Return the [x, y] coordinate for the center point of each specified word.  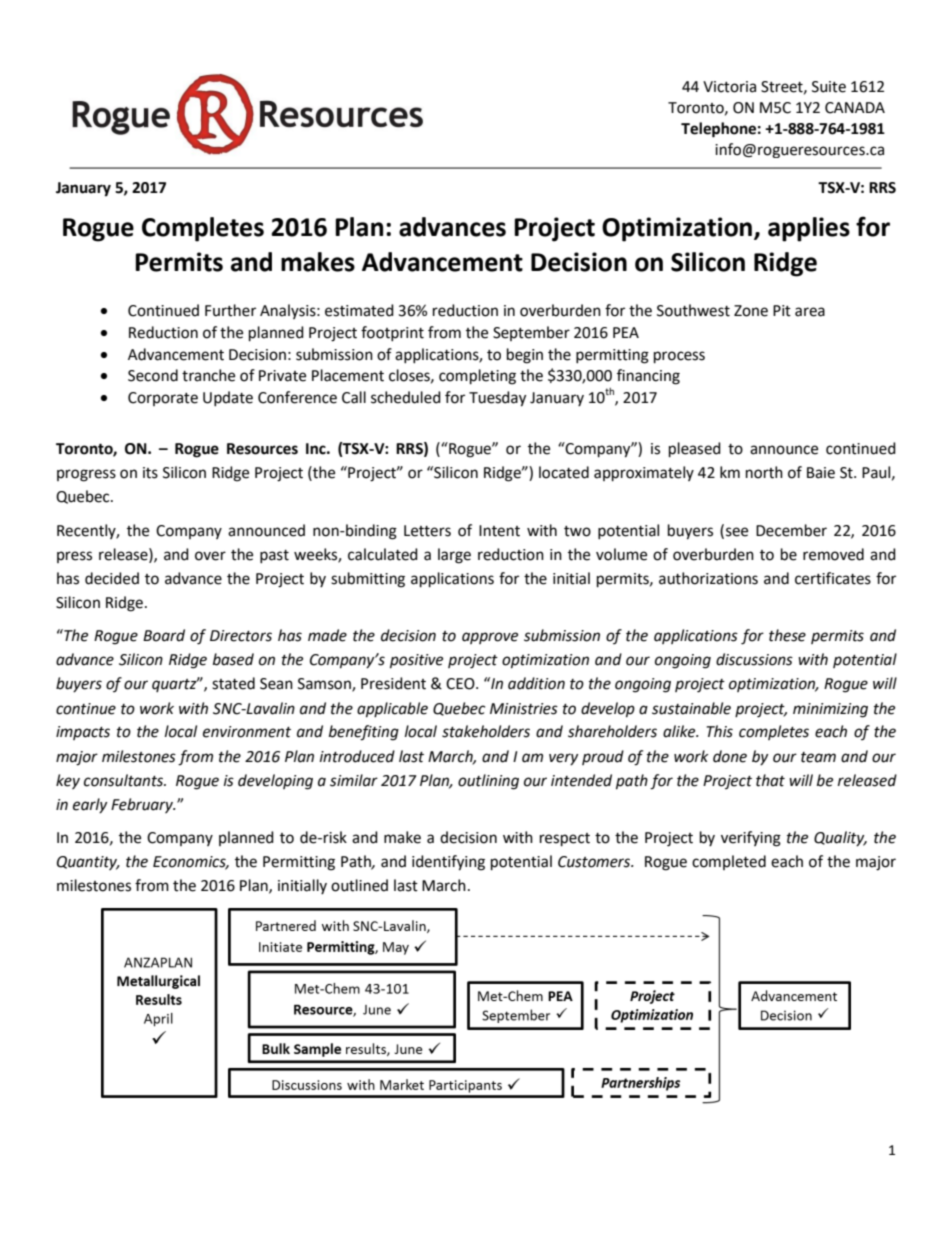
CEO [461, 684]
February [143, 805]
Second [153, 375]
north [764, 472]
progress [86, 475]
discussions [754, 659]
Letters [427, 531]
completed [729, 862]
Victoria [729, 87]
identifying [448, 863]
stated [233, 683]
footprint [392, 333]
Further [230, 310]
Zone [751, 311]
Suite [829, 87]
